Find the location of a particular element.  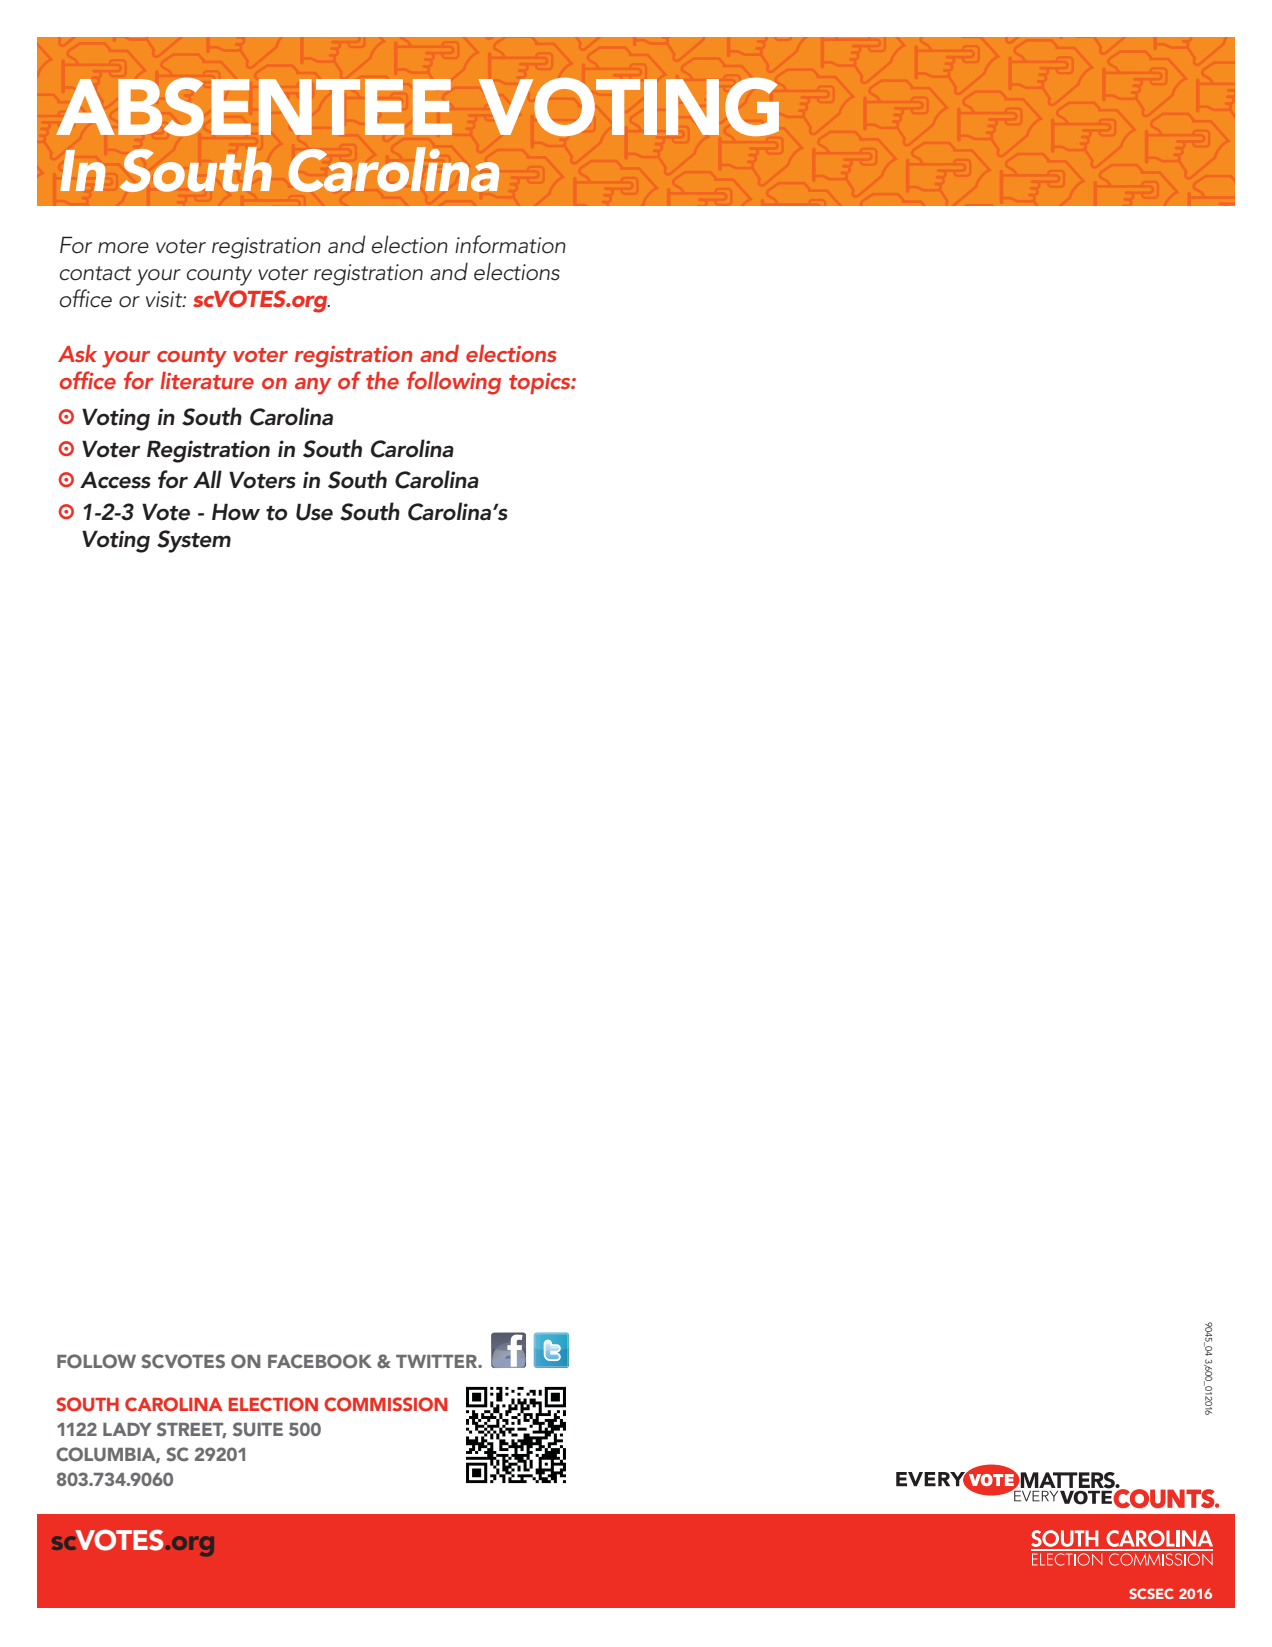

more is located at coordinates (123, 248).
